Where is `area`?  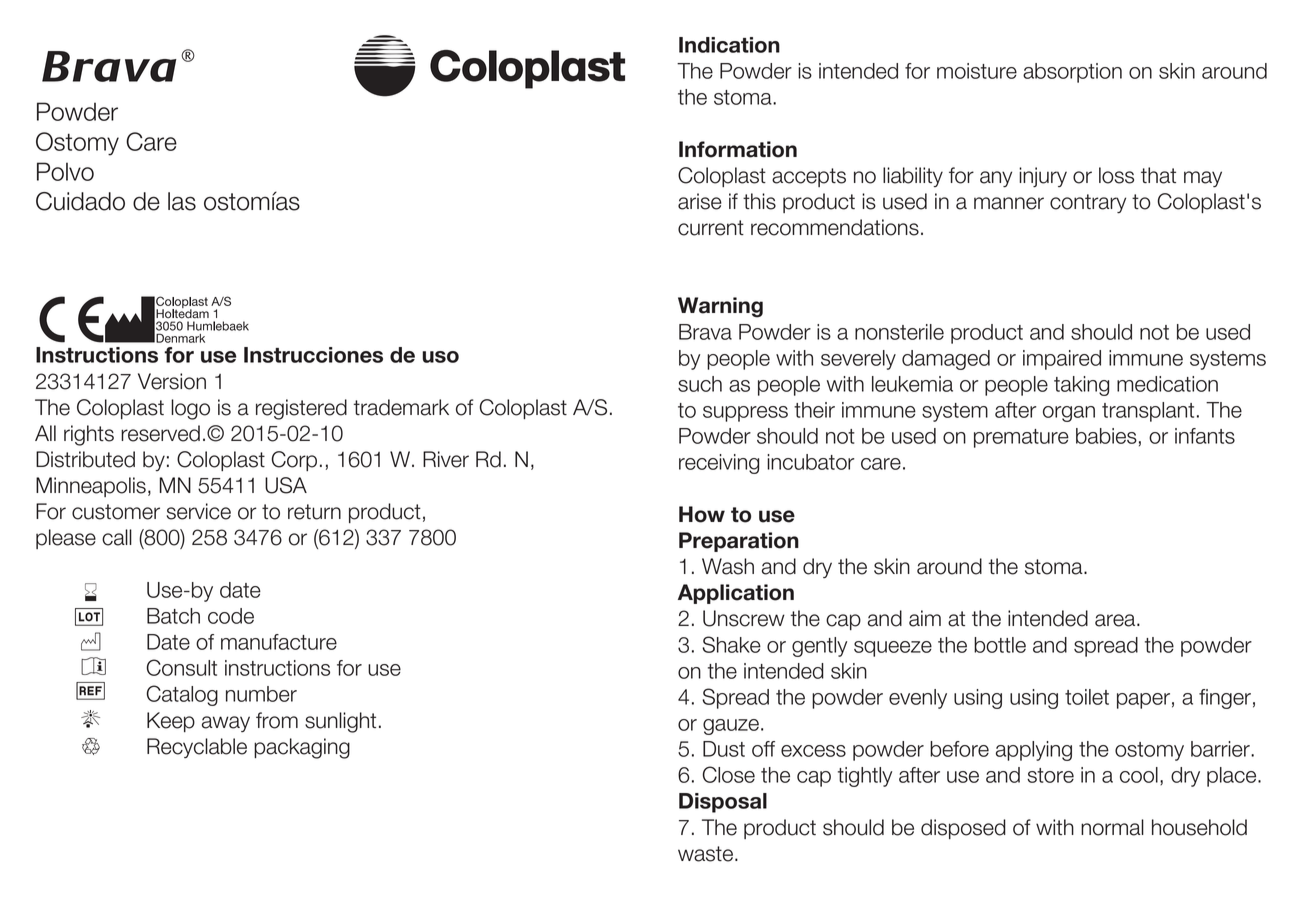 area is located at coordinates (1116, 620).
